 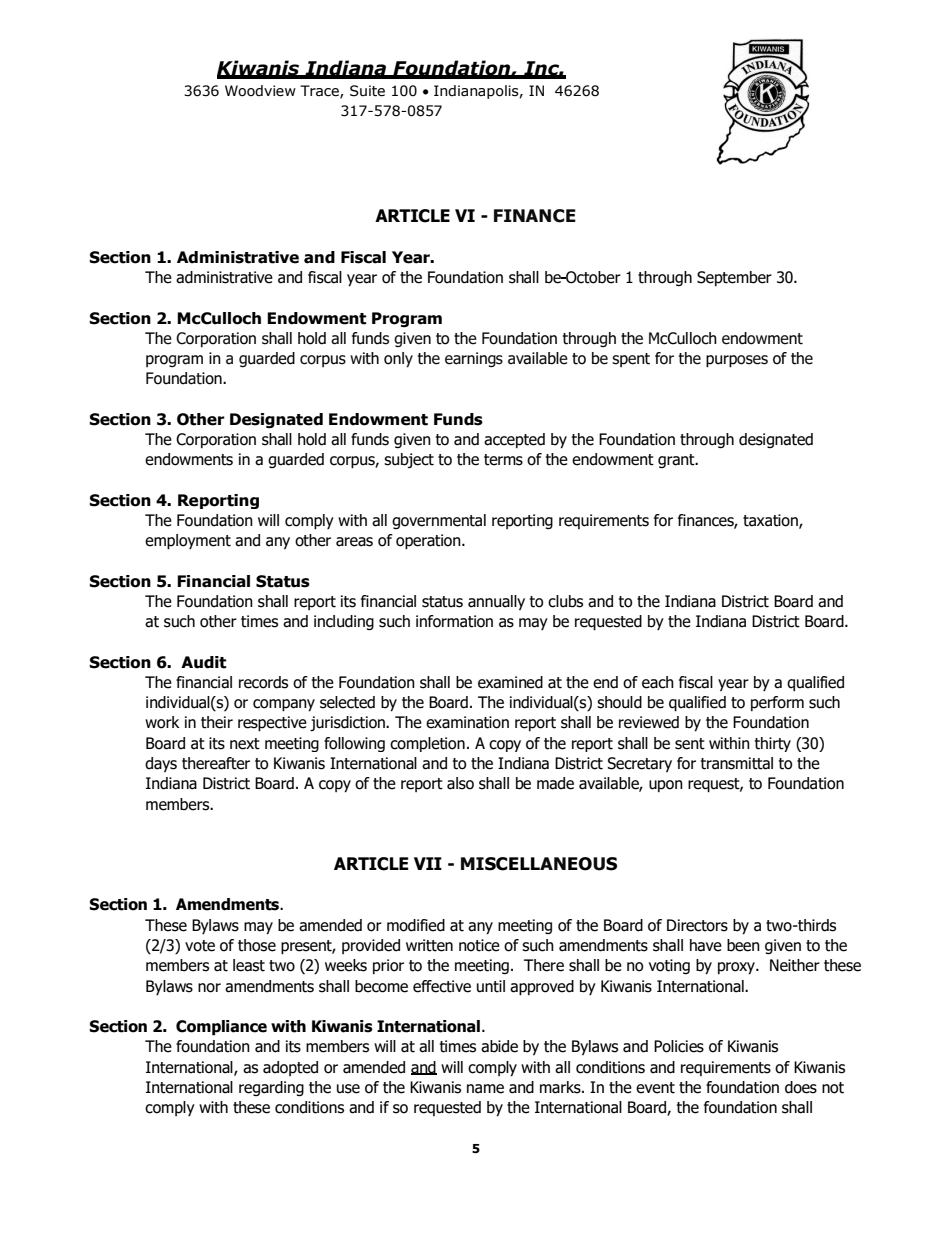 I want to click on each, so click(x=658, y=682).
